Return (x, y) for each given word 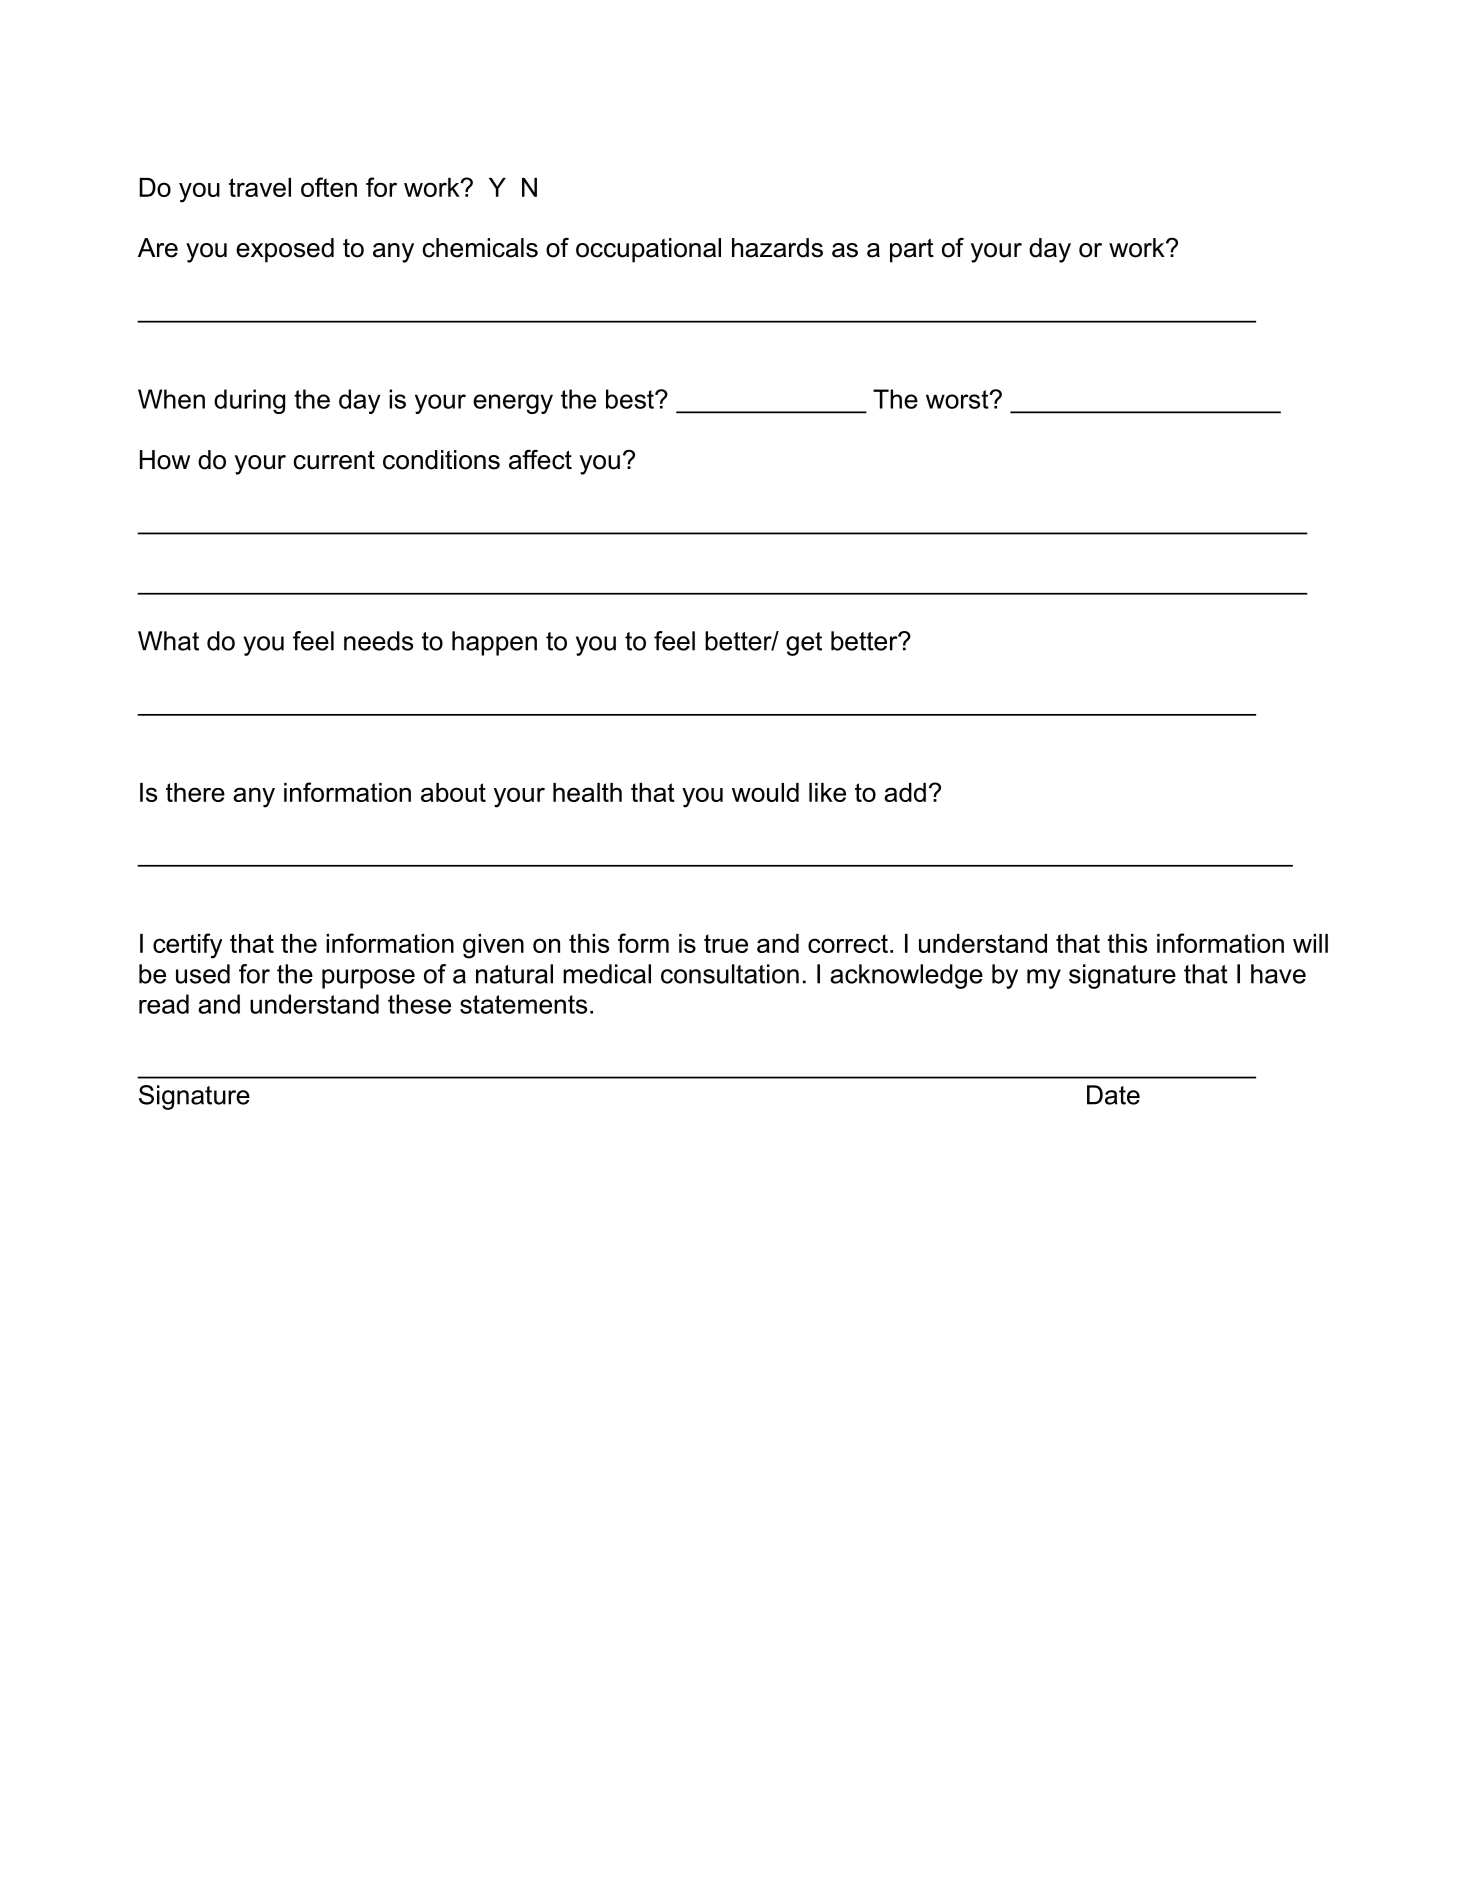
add (905, 792)
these (419, 1004)
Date (1113, 1095)
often (329, 187)
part (912, 251)
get (804, 644)
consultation (730, 974)
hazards (777, 248)
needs (378, 641)
